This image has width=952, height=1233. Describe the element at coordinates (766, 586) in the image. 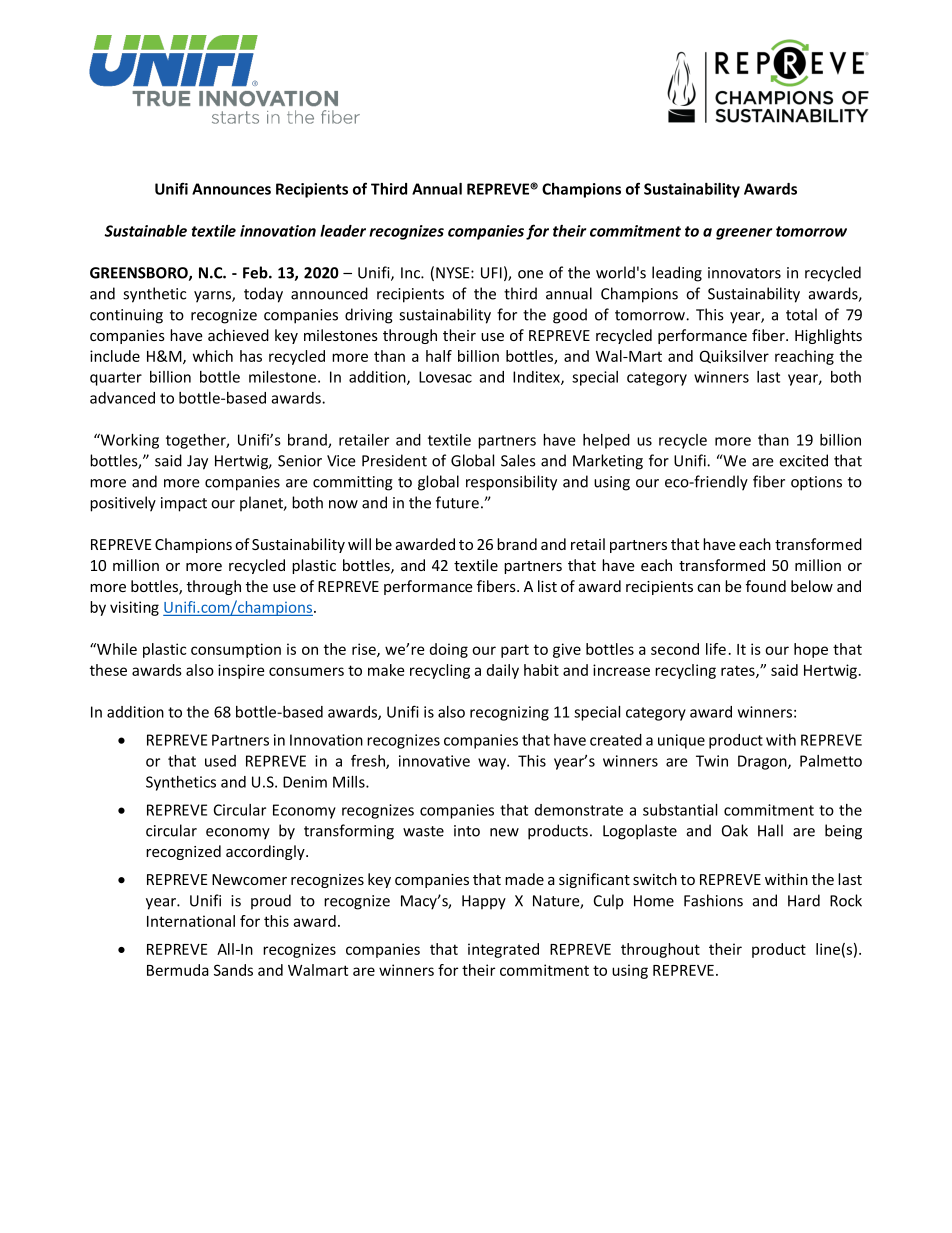

I see `found` at that location.
